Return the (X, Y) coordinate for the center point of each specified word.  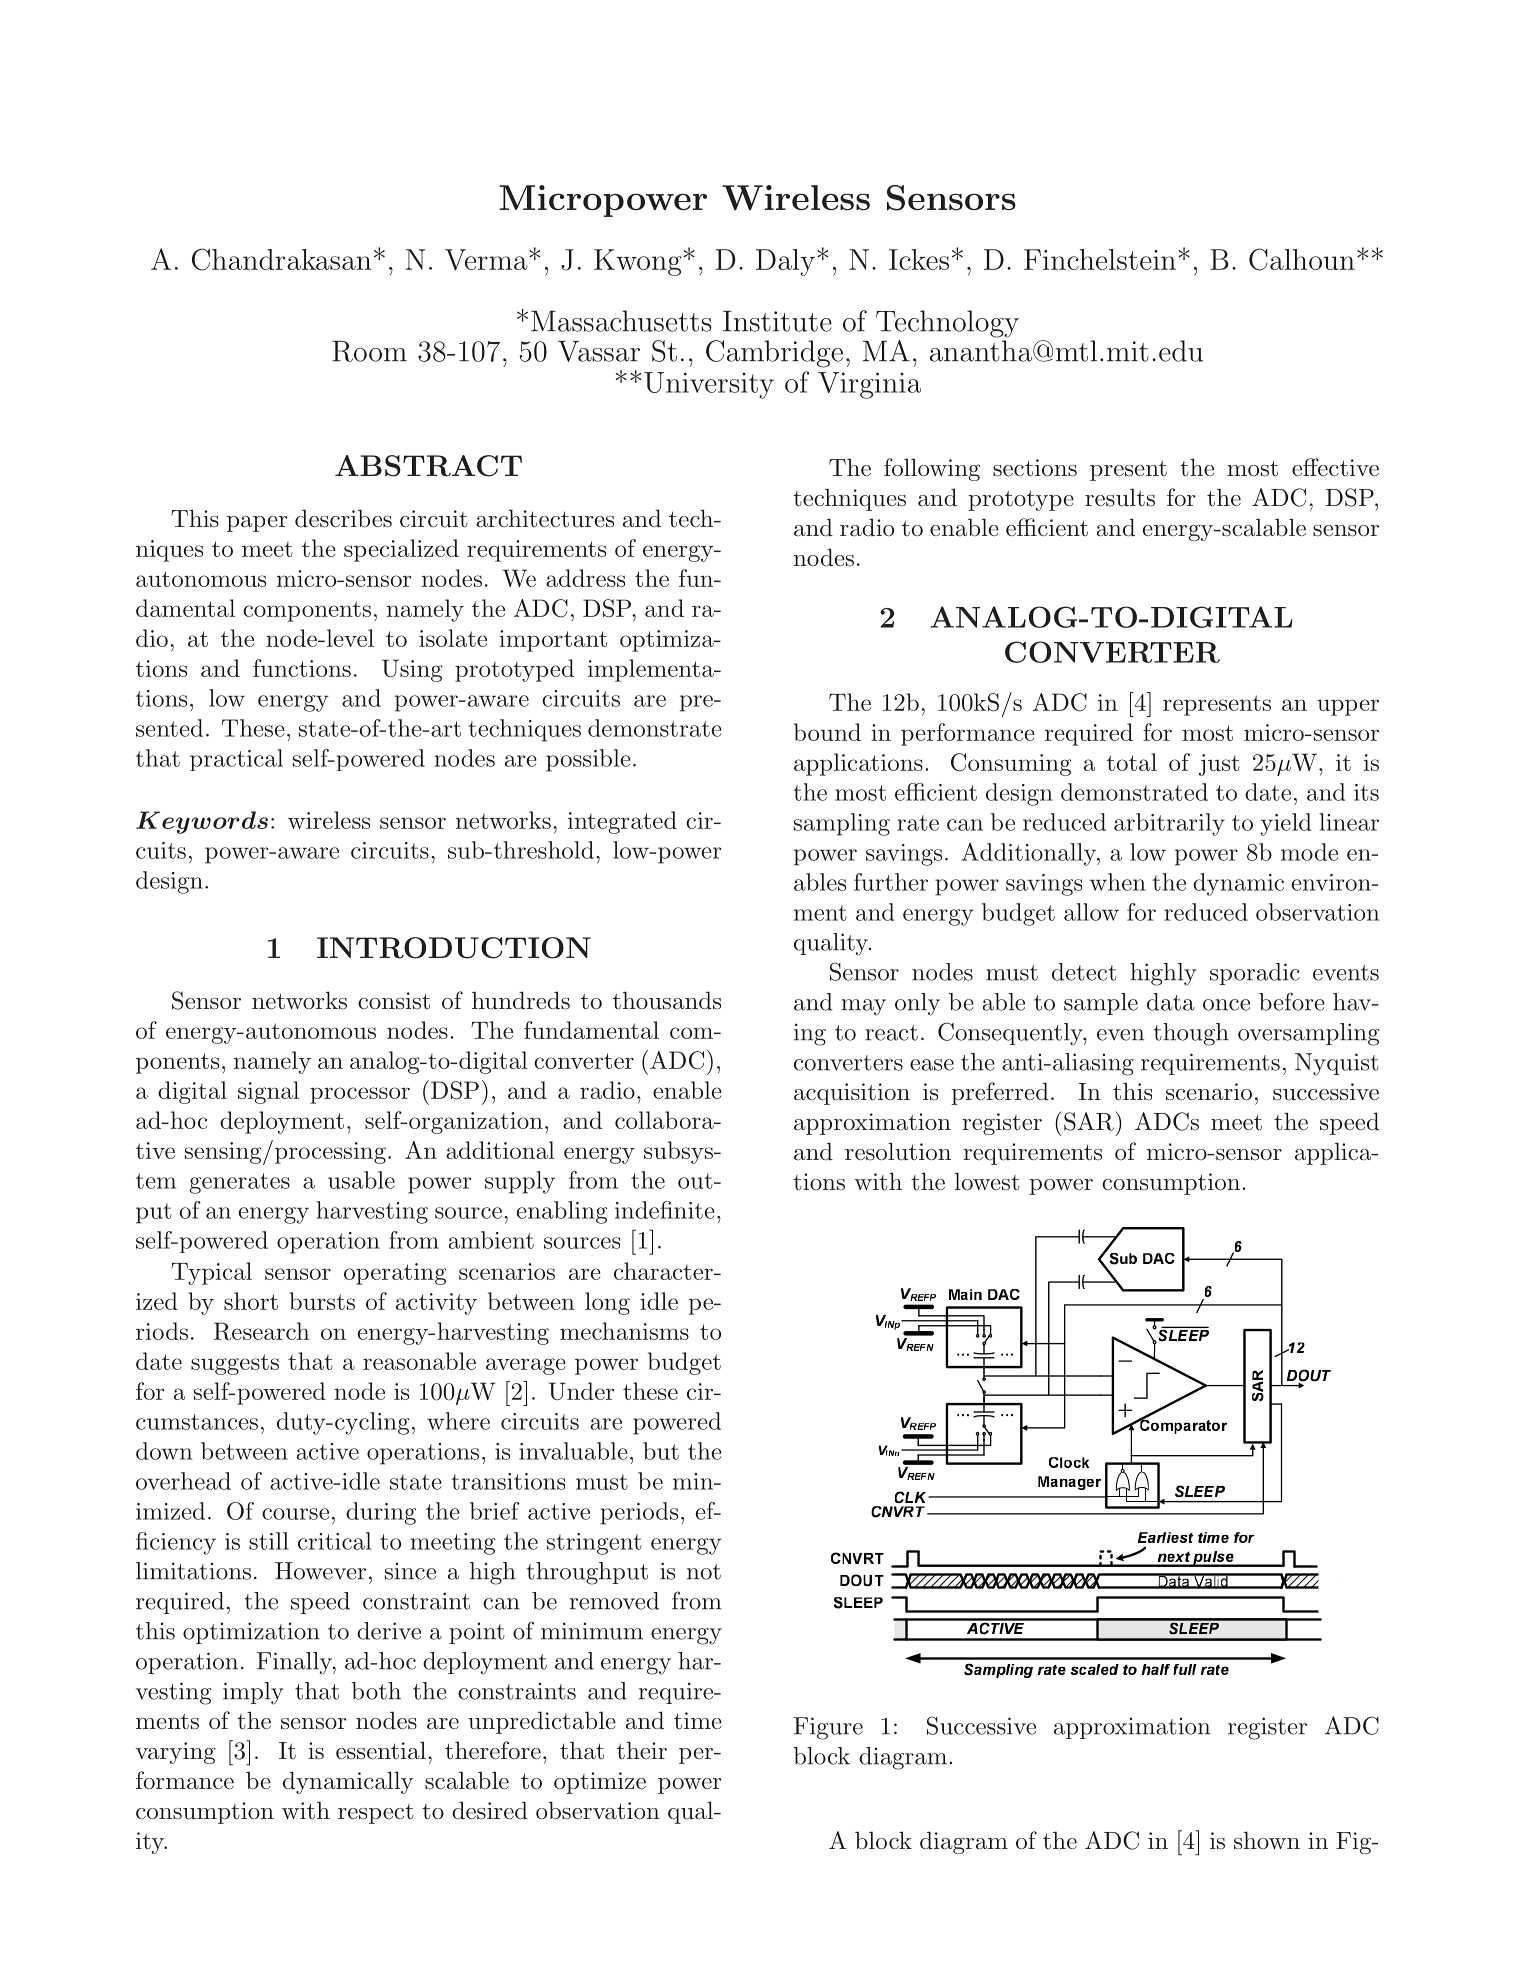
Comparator (1182, 1425)
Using (412, 670)
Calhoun (1302, 259)
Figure (828, 1728)
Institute (777, 321)
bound (827, 732)
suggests (235, 1364)
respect (376, 1814)
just (1219, 765)
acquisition (852, 1094)
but (661, 1451)
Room (369, 351)
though (1191, 1034)
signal (268, 1092)
